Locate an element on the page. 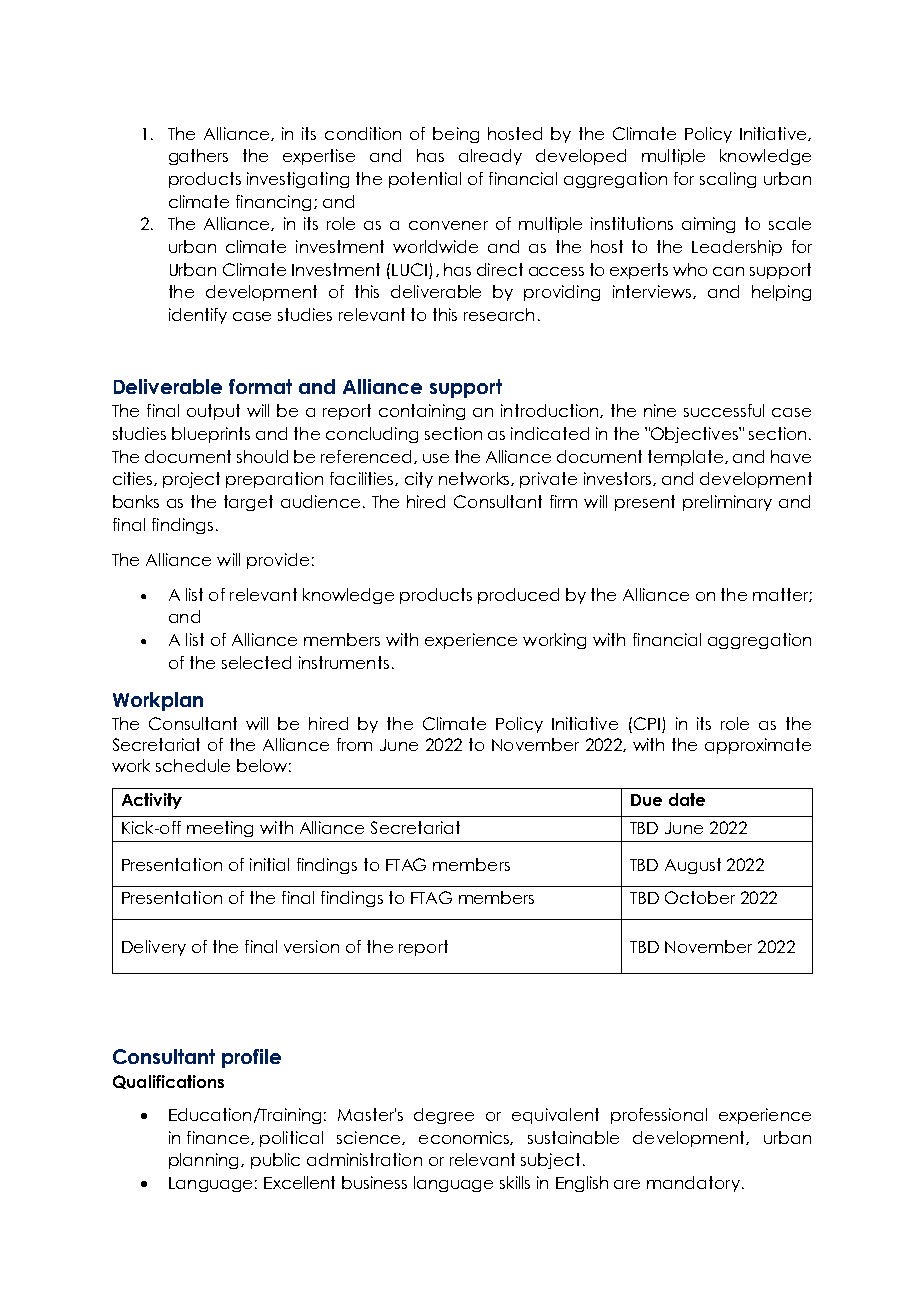 The image size is (924, 1308). project is located at coordinates (191, 480).
